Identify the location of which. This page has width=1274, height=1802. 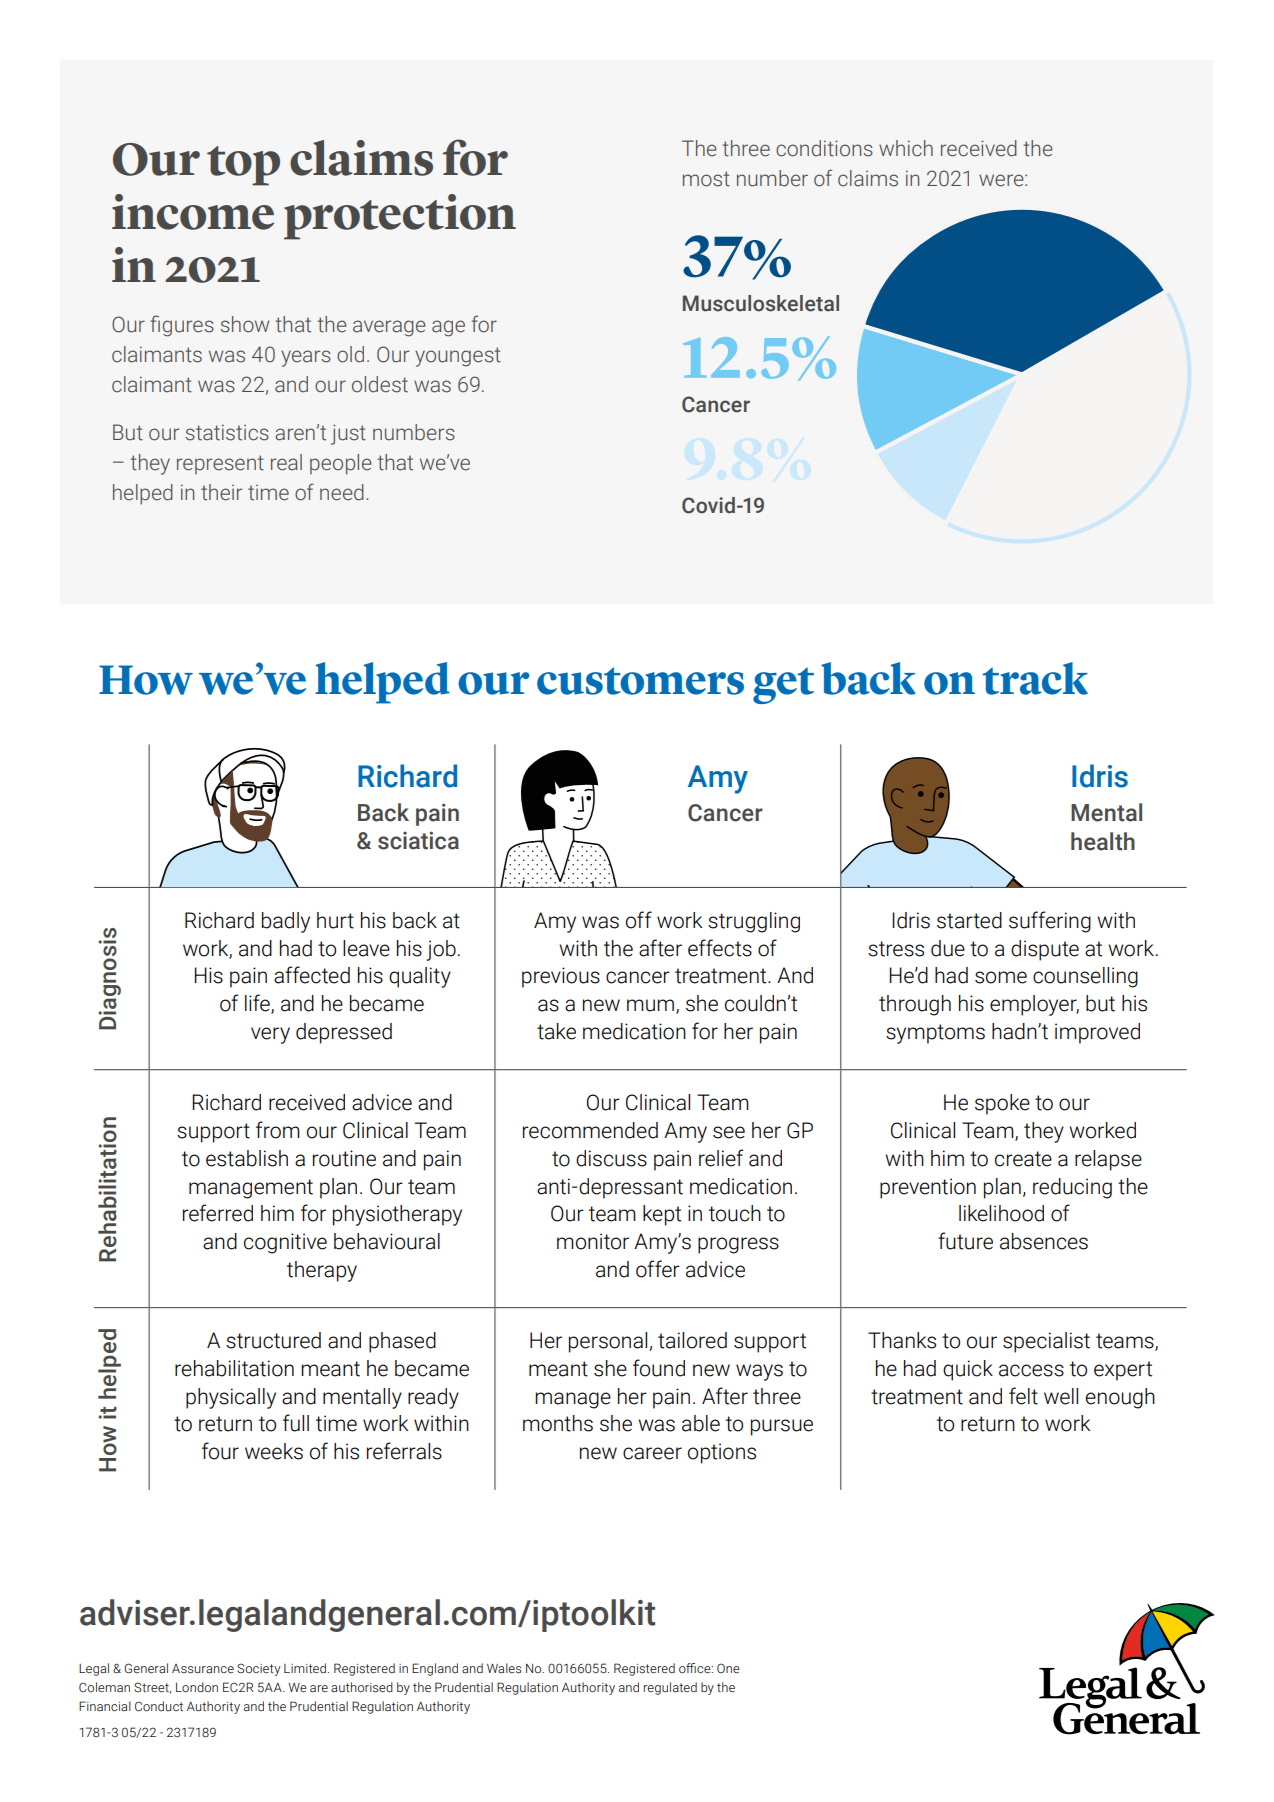
(906, 148).
